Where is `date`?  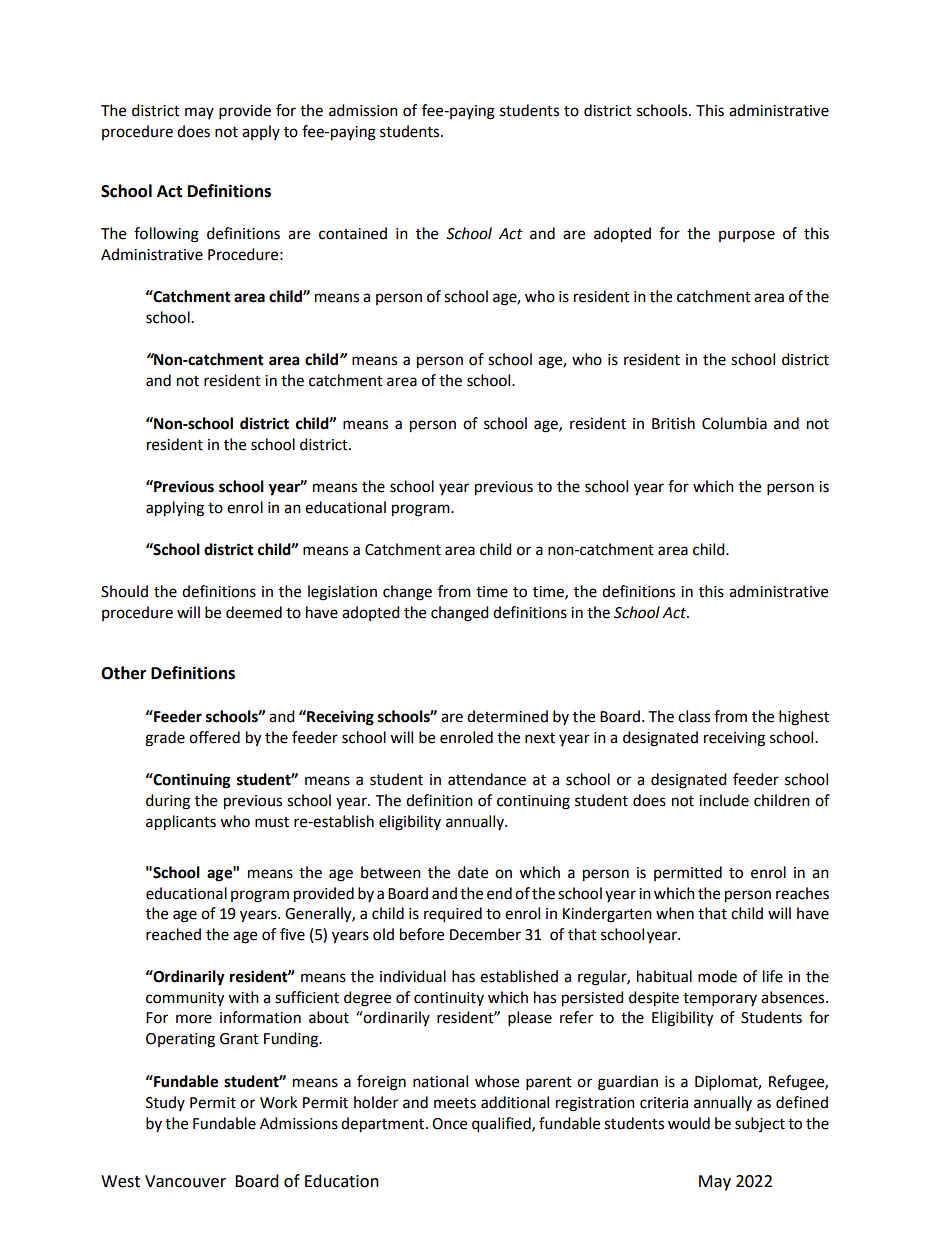
date is located at coordinates (473, 872).
